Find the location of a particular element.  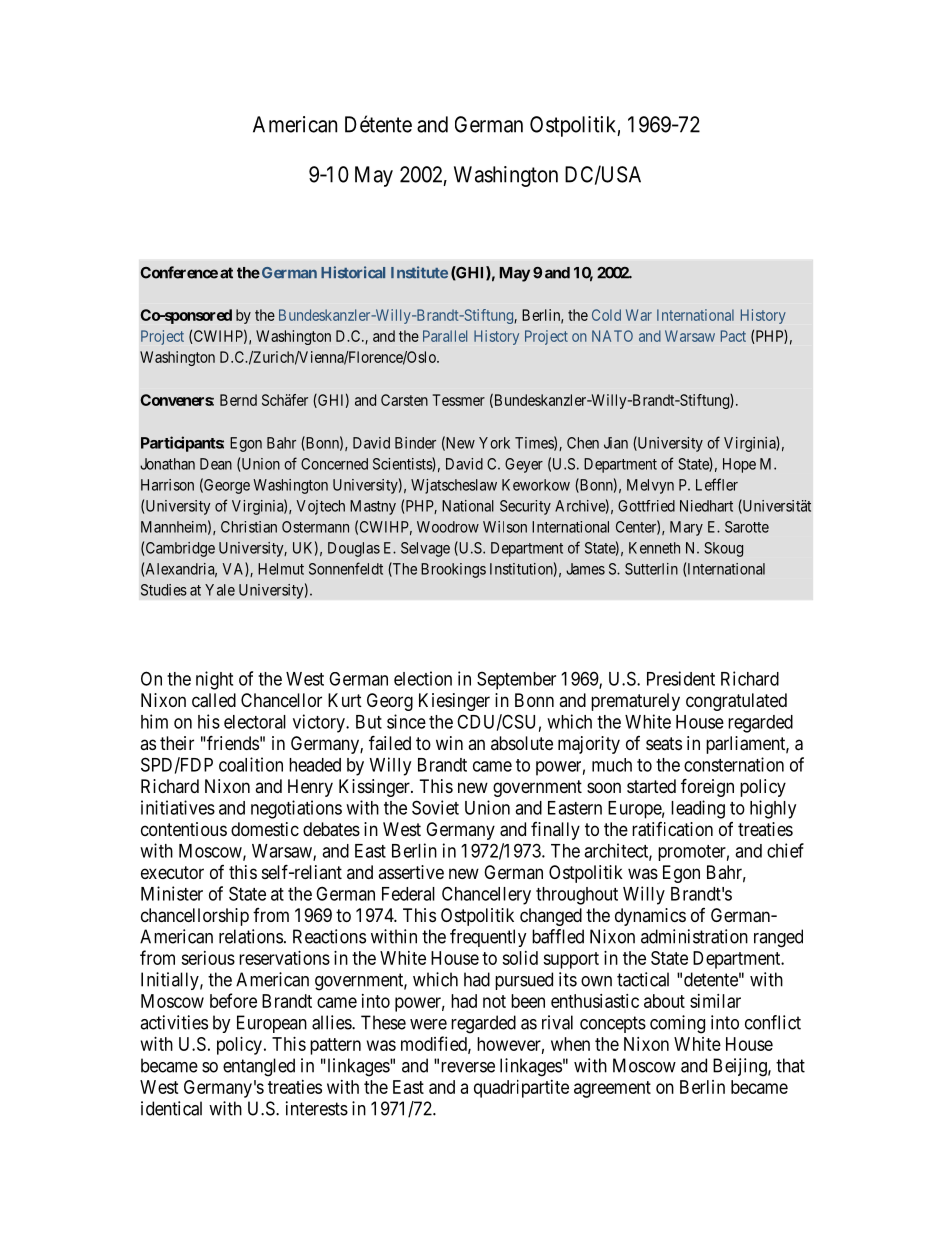

Parallel is located at coordinates (445, 336).
